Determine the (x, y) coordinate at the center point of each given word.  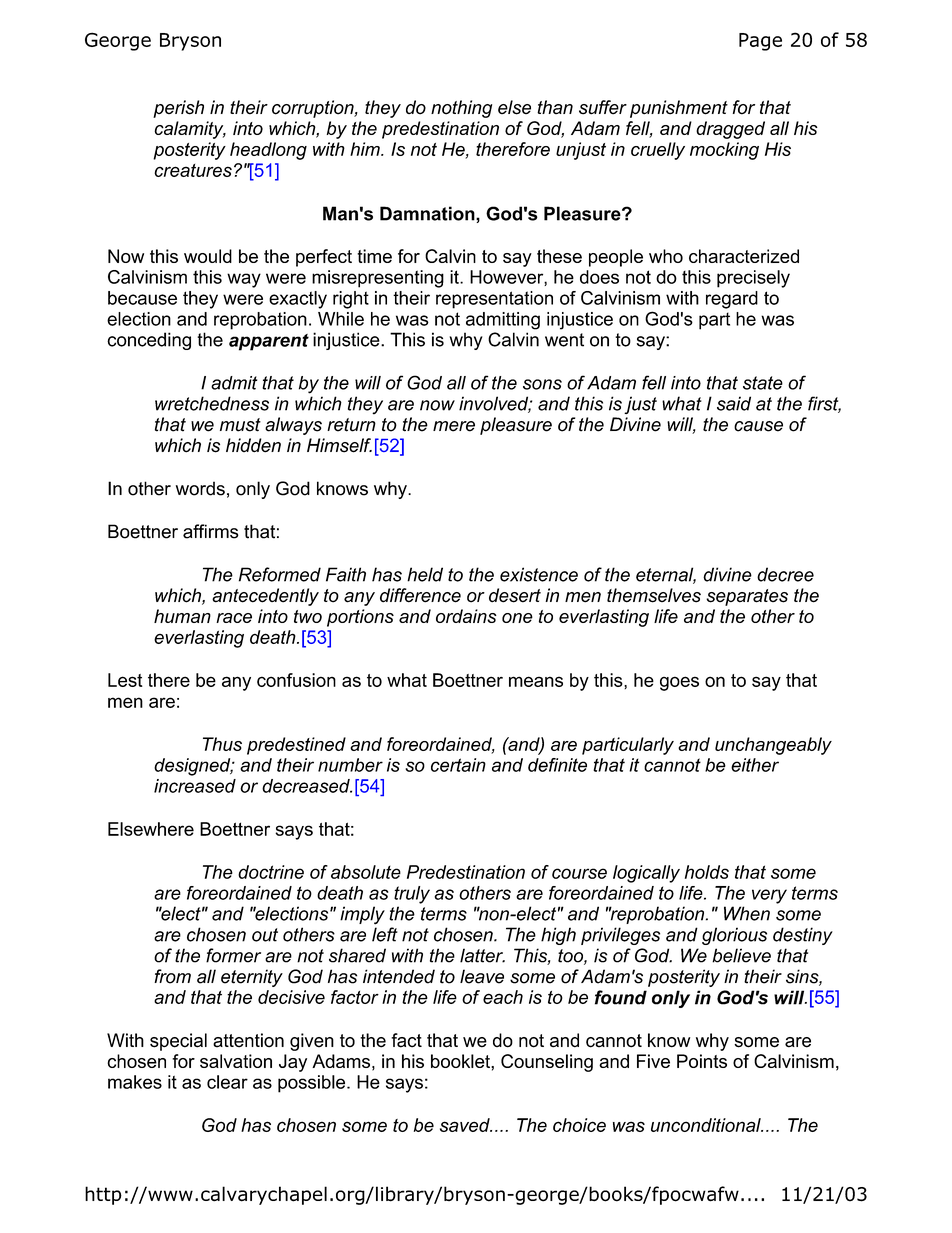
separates (747, 597)
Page (760, 42)
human (182, 616)
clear (227, 1082)
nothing (461, 109)
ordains (466, 616)
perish (178, 109)
